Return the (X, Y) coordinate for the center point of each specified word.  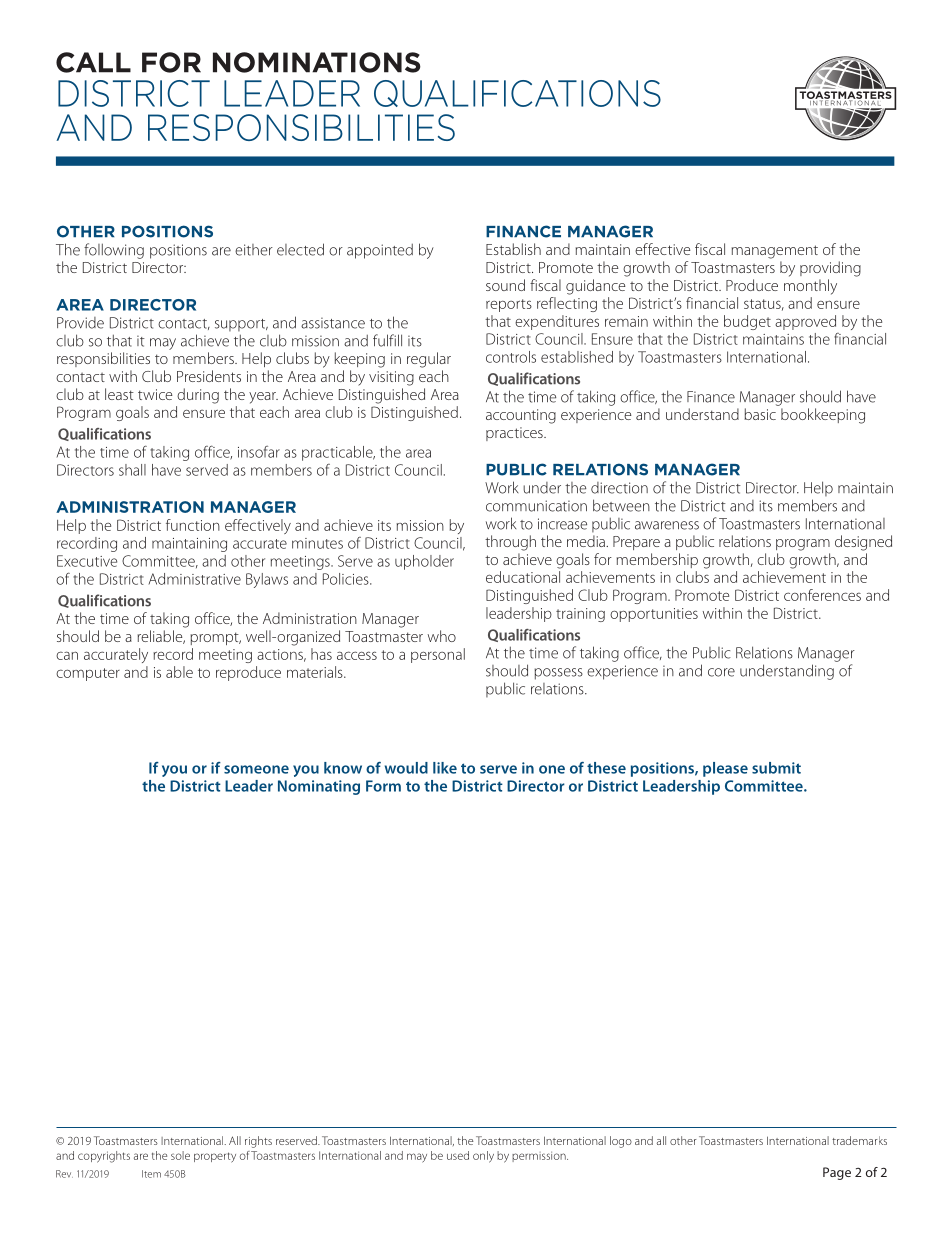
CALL (93, 62)
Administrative (195, 579)
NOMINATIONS (317, 62)
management (775, 252)
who (442, 636)
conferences (822, 595)
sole (180, 1155)
